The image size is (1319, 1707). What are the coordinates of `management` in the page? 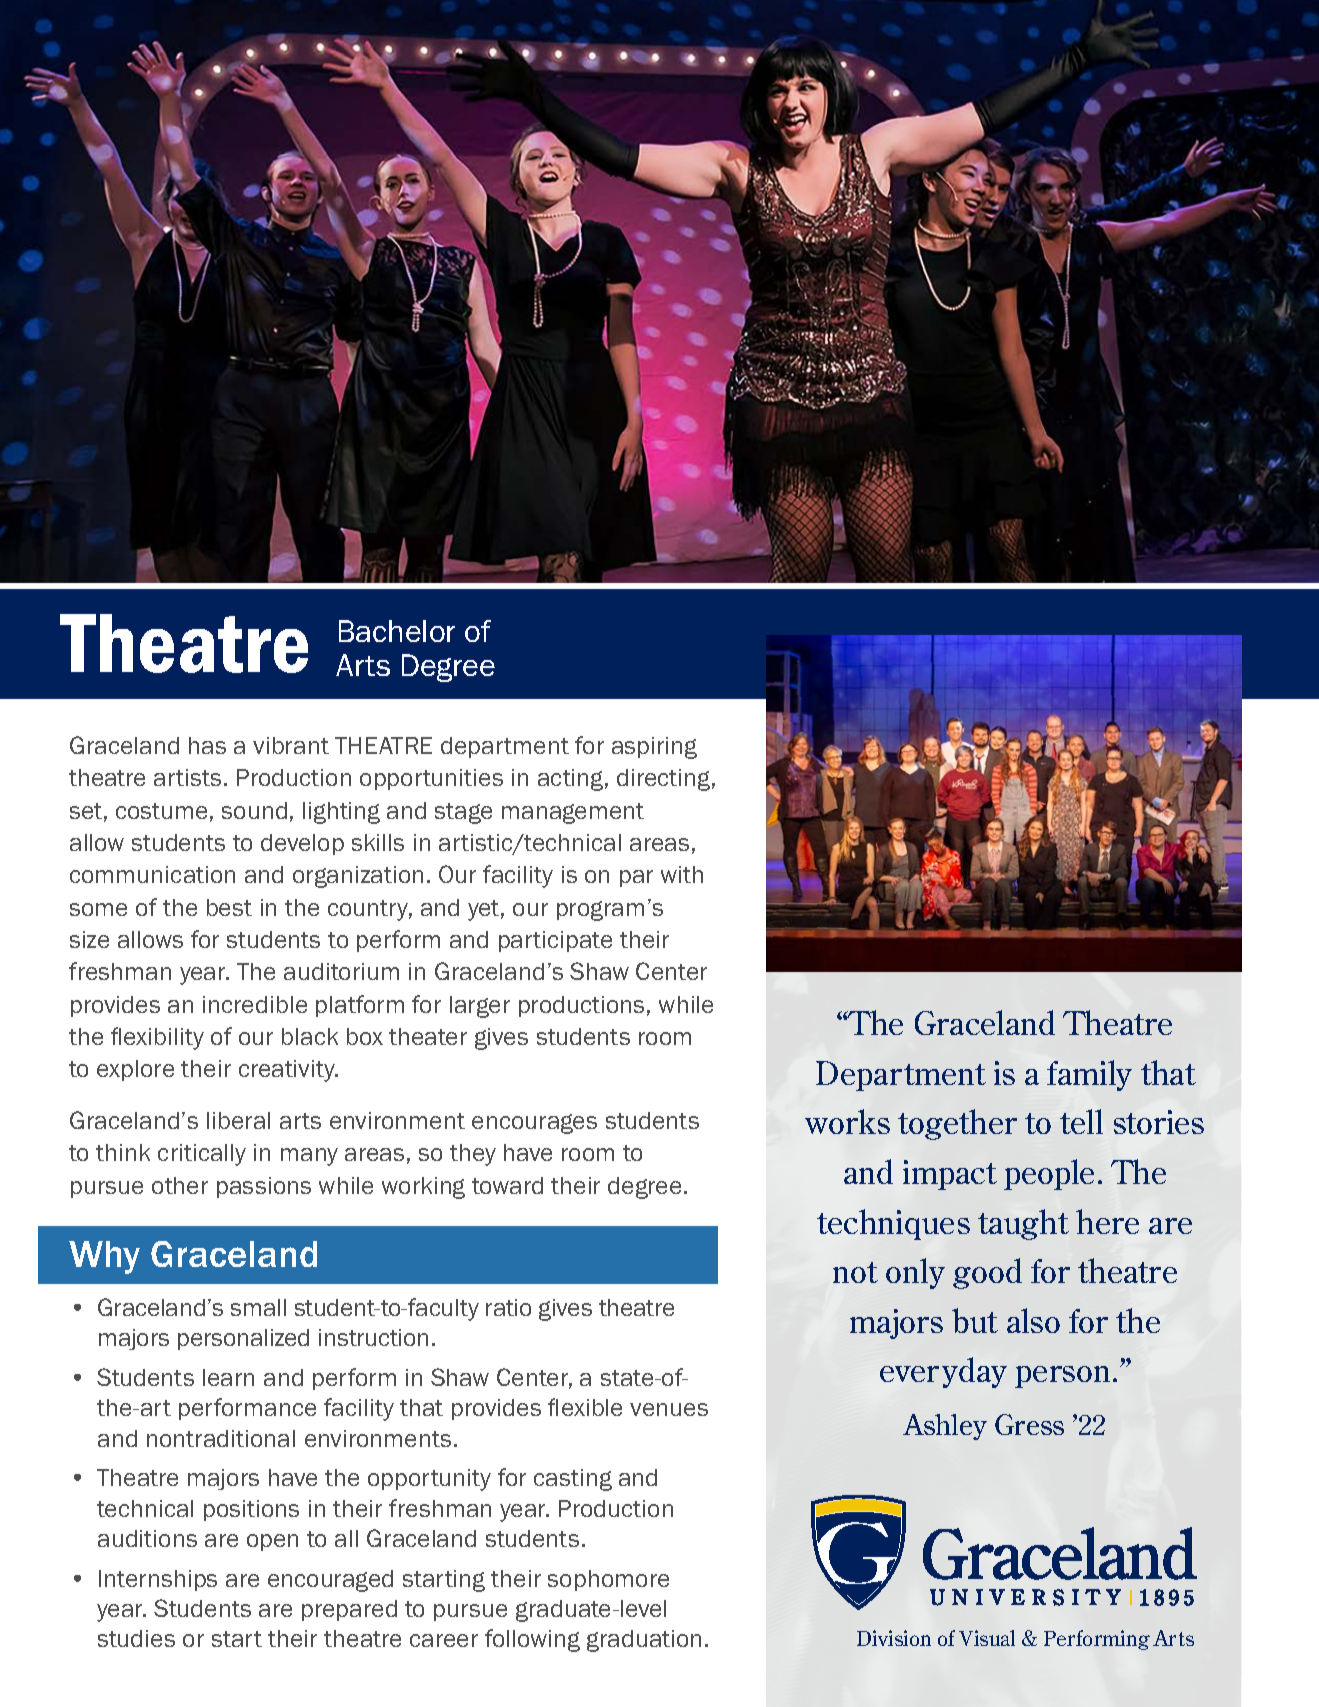 It's located at (573, 813).
